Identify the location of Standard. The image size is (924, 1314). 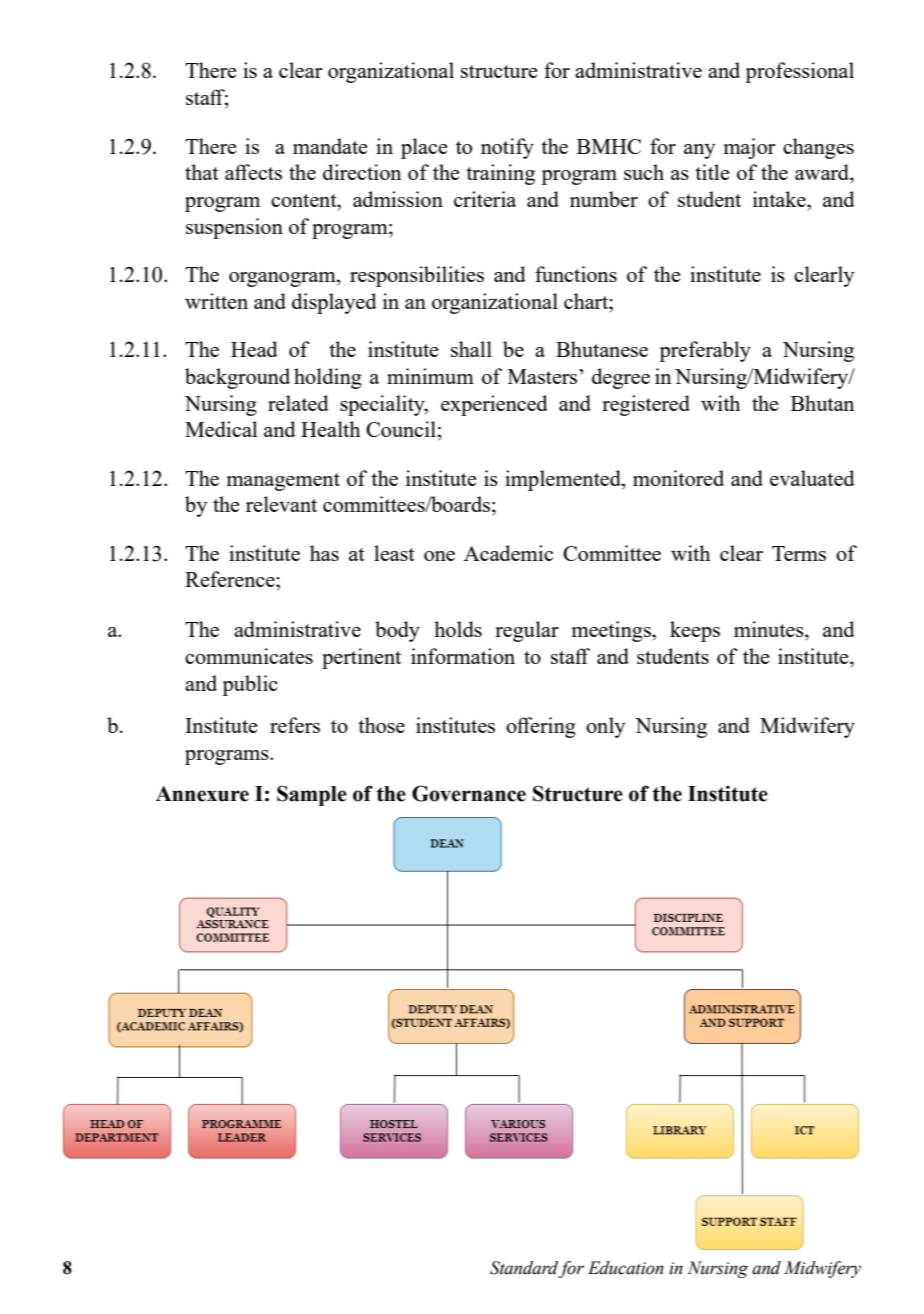
(524, 1269).
